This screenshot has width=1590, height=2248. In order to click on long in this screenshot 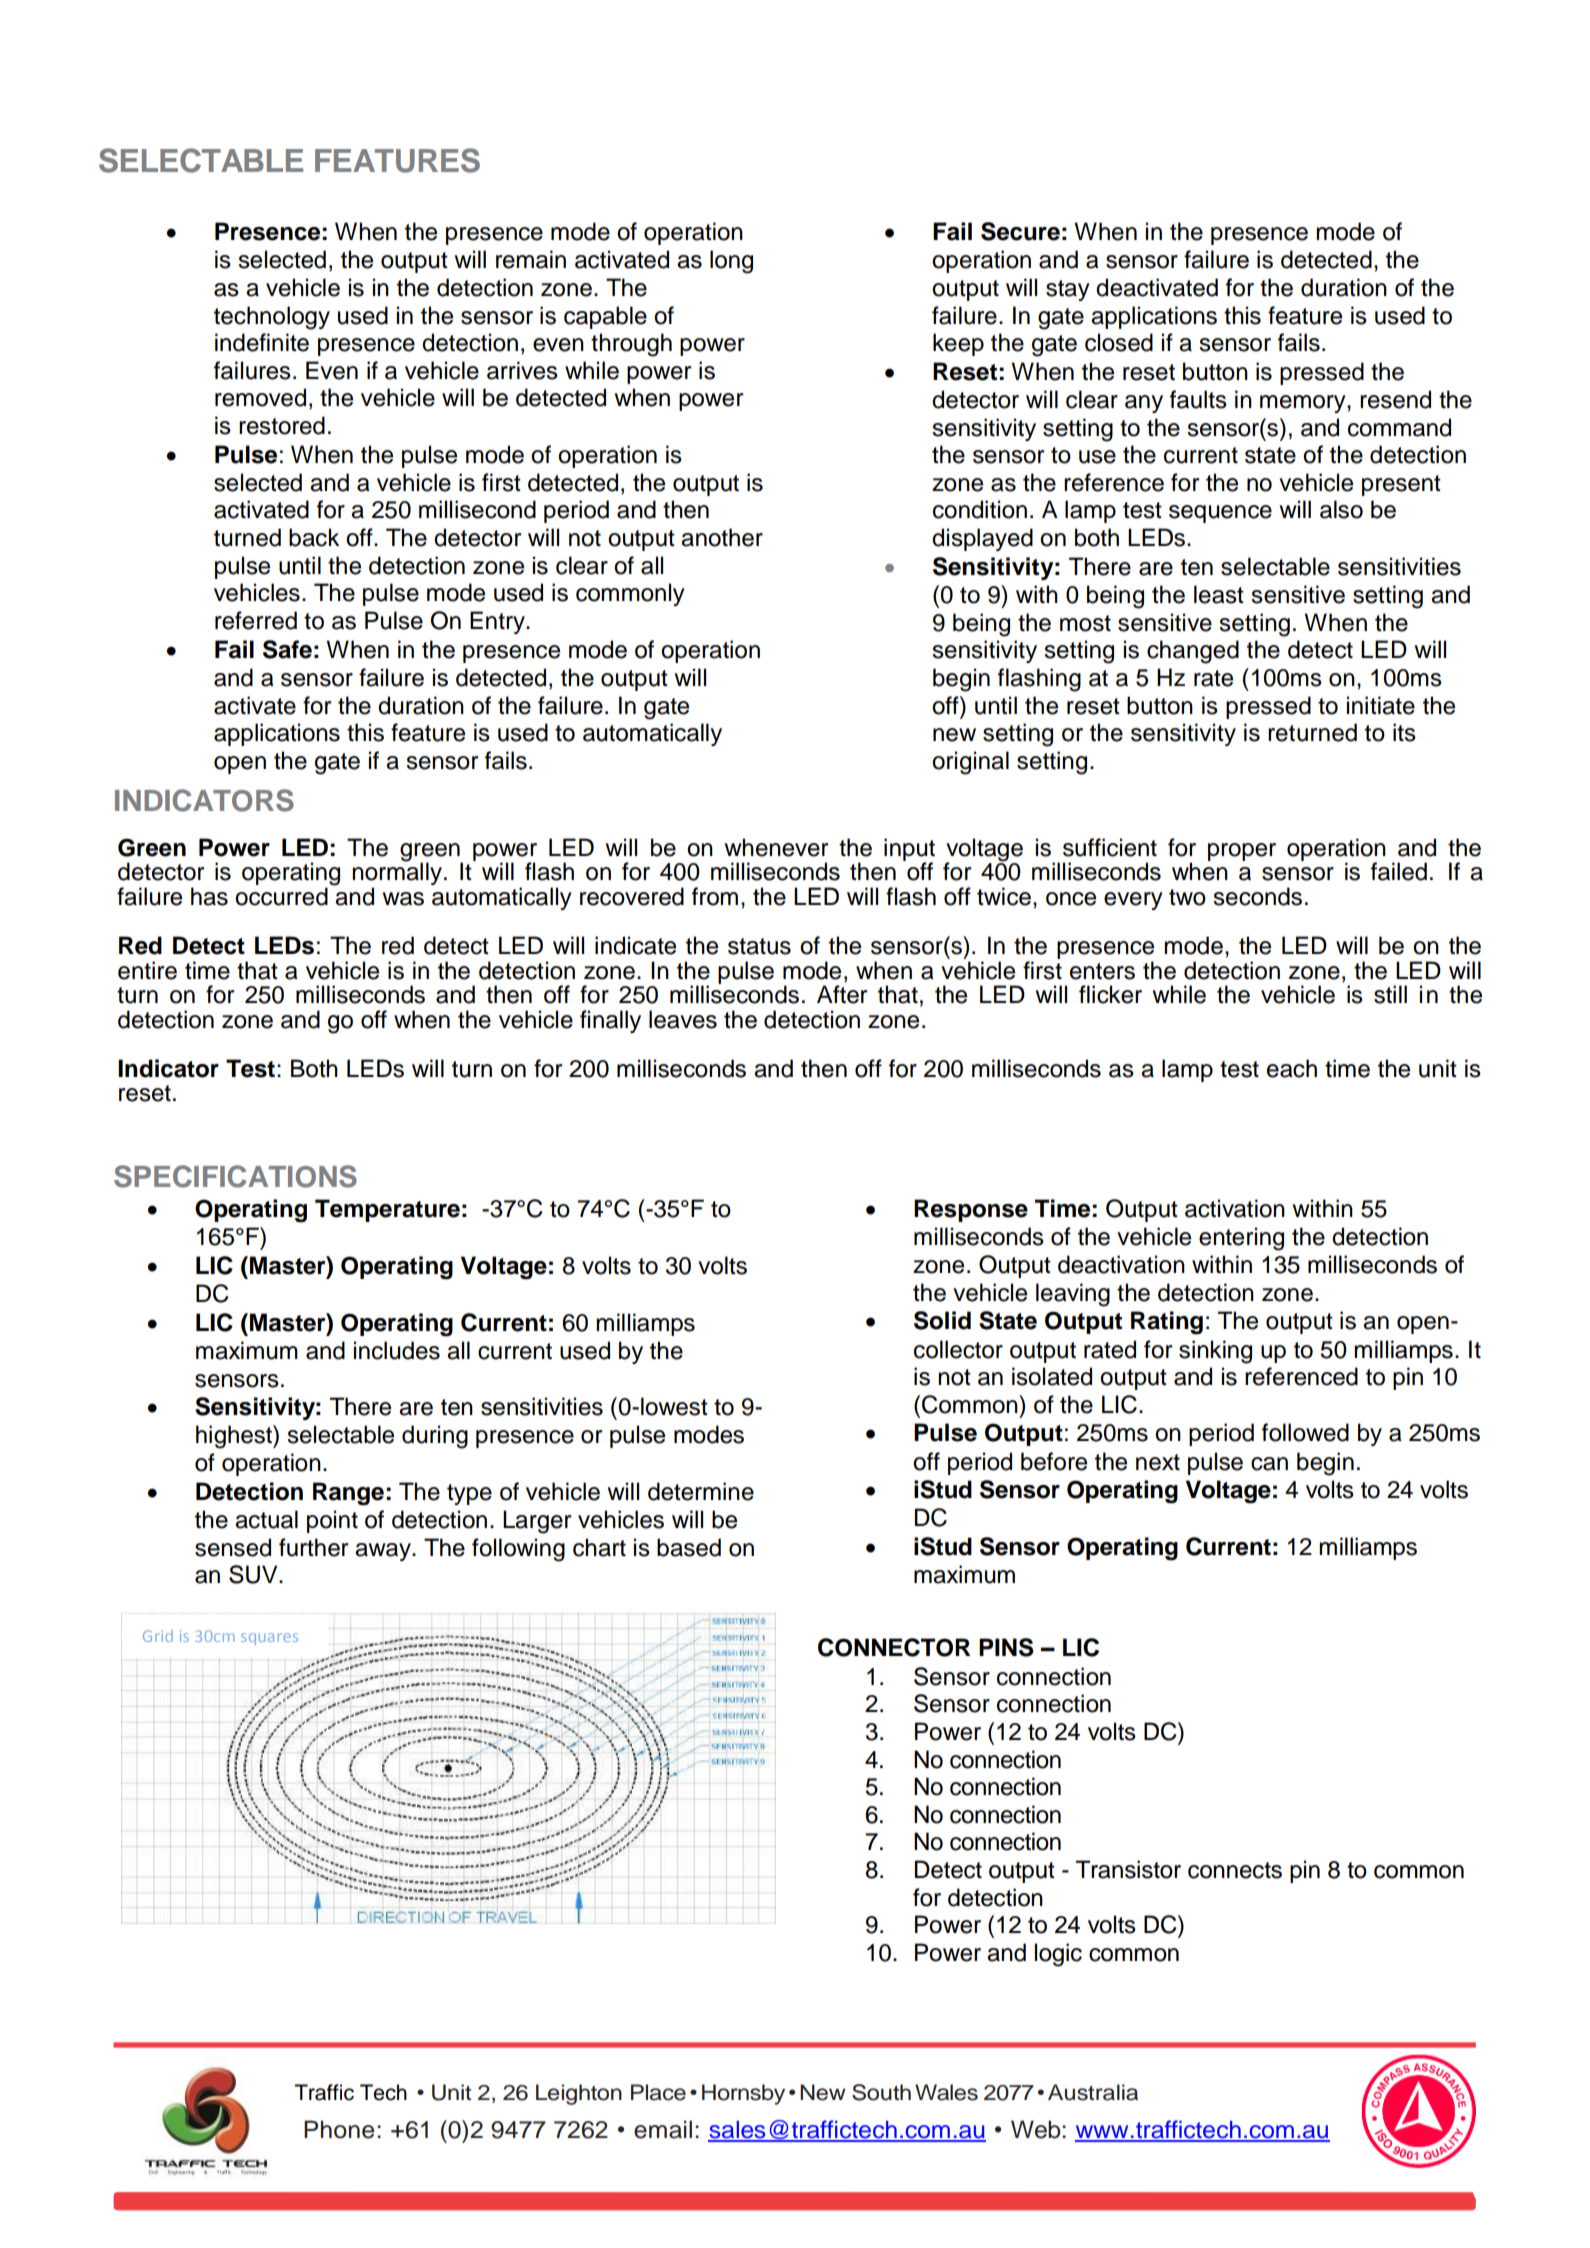, I will do `click(731, 262)`.
